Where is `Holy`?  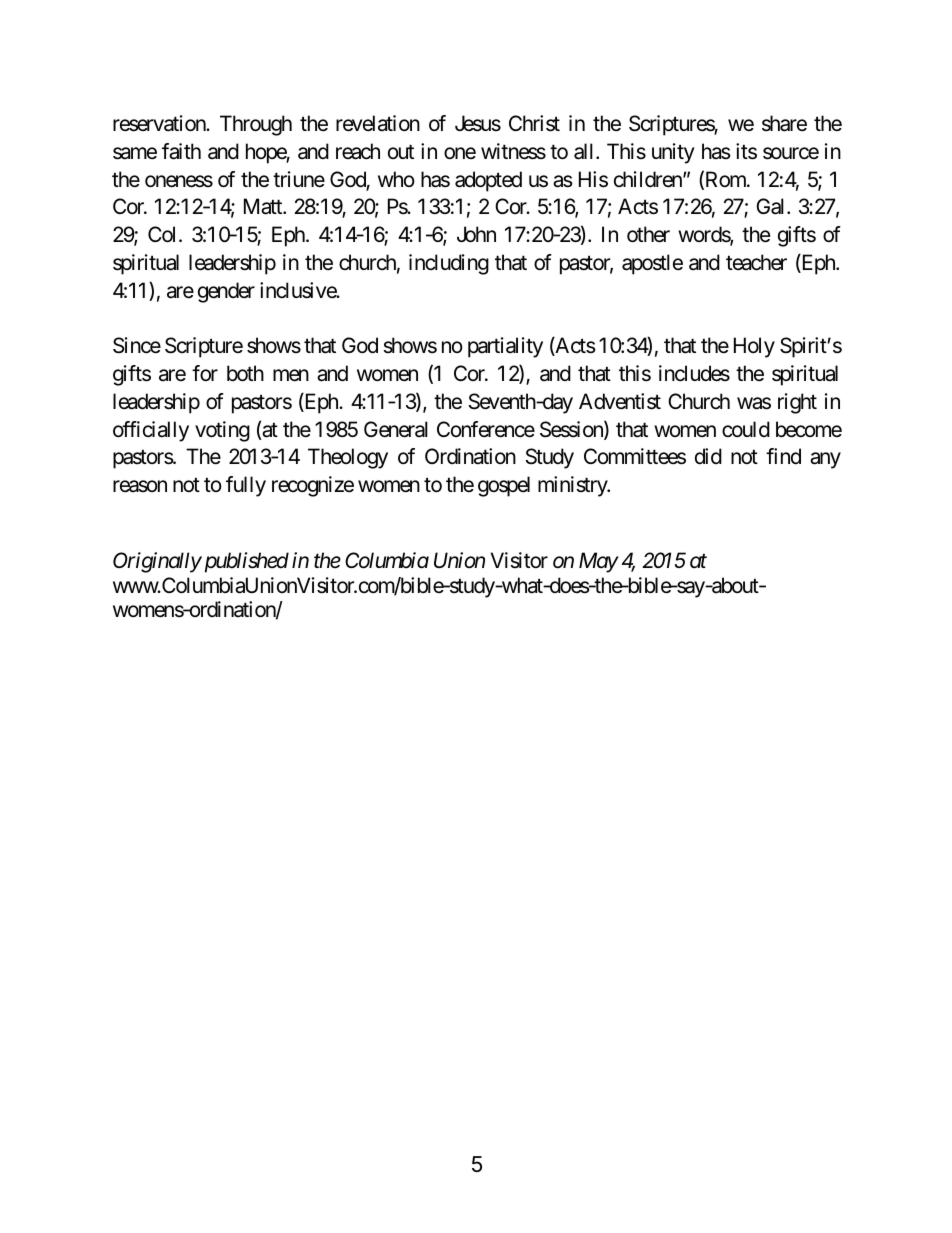 Holy is located at coordinates (754, 347).
